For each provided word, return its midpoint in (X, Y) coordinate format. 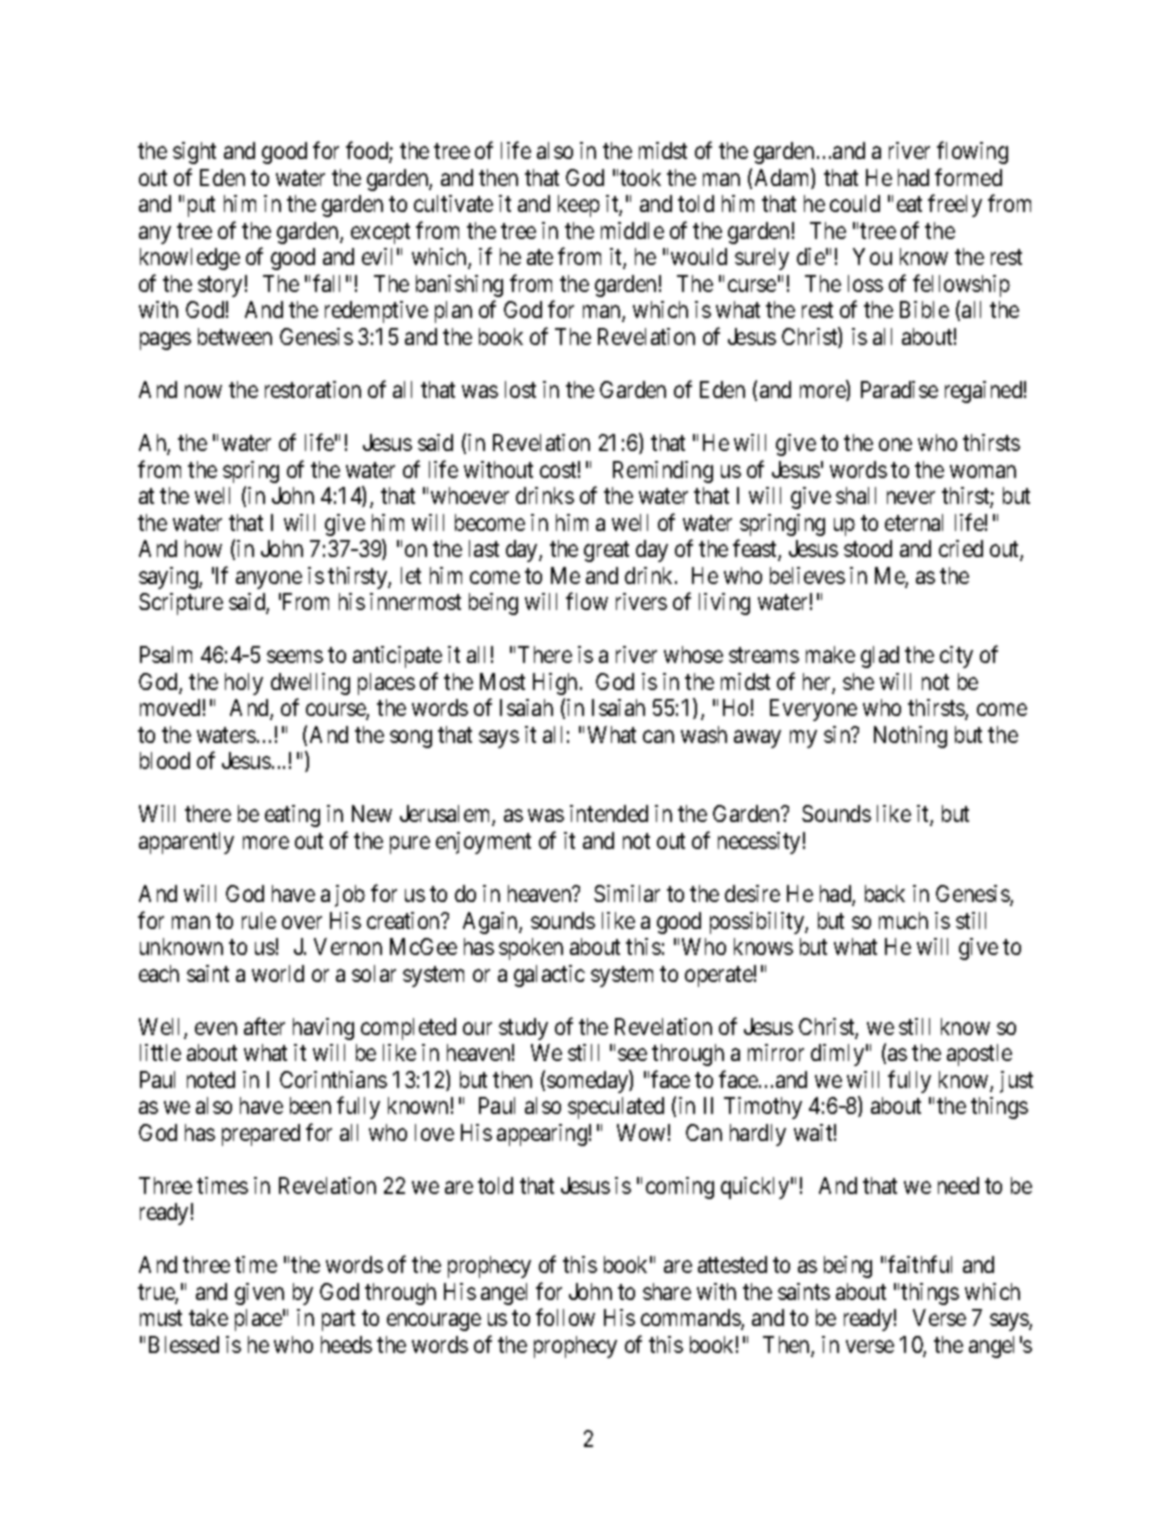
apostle (979, 1055)
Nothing (910, 737)
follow (565, 1317)
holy (244, 684)
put (201, 207)
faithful (920, 1264)
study (523, 1029)
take (208, 1317)
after (264, 1026)
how (203, 548)
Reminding (663, 472)
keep (579, 206)
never (911, 498)
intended (609, 813)
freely (955, 206)
